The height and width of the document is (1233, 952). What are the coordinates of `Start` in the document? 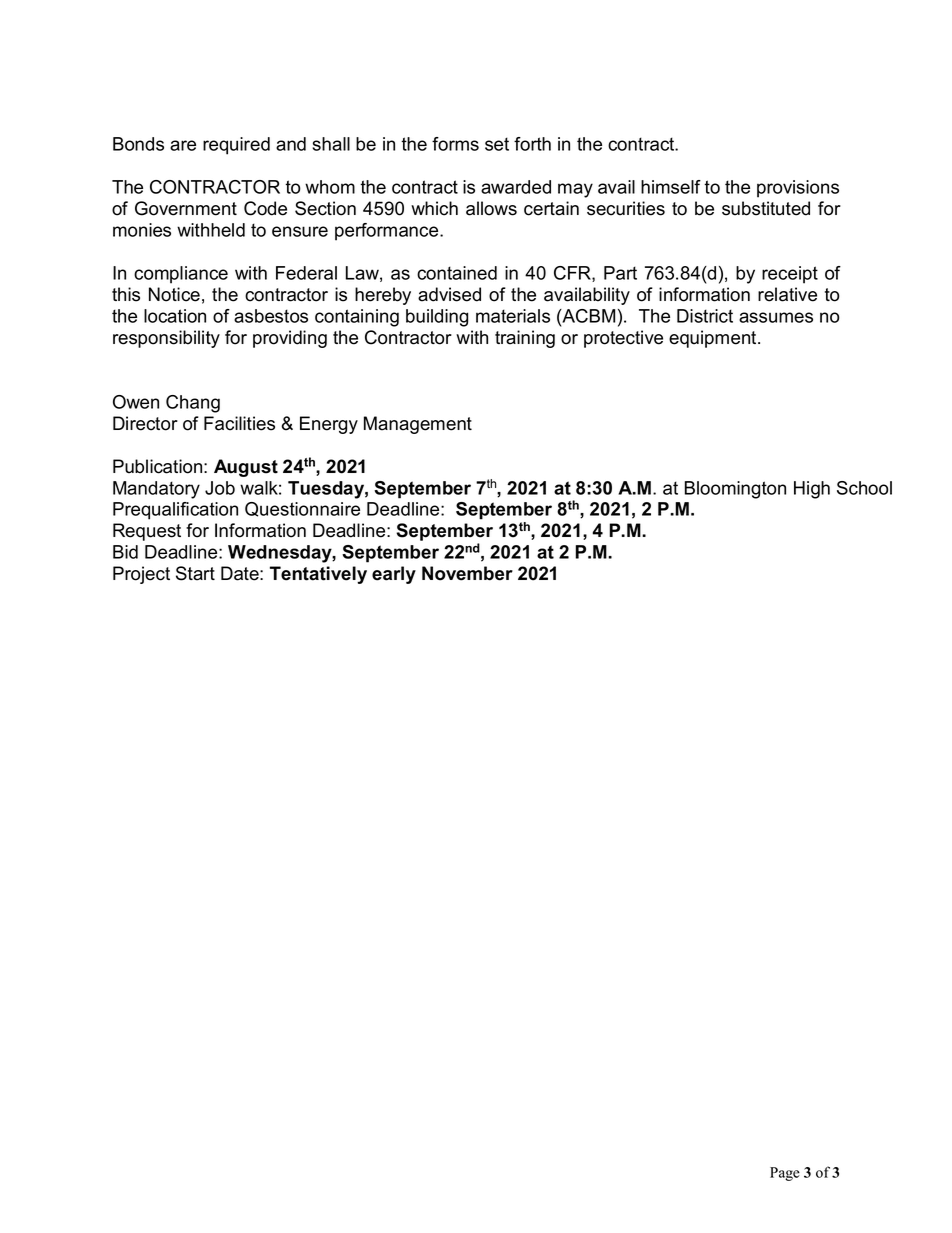 It's located at (195, 573).
